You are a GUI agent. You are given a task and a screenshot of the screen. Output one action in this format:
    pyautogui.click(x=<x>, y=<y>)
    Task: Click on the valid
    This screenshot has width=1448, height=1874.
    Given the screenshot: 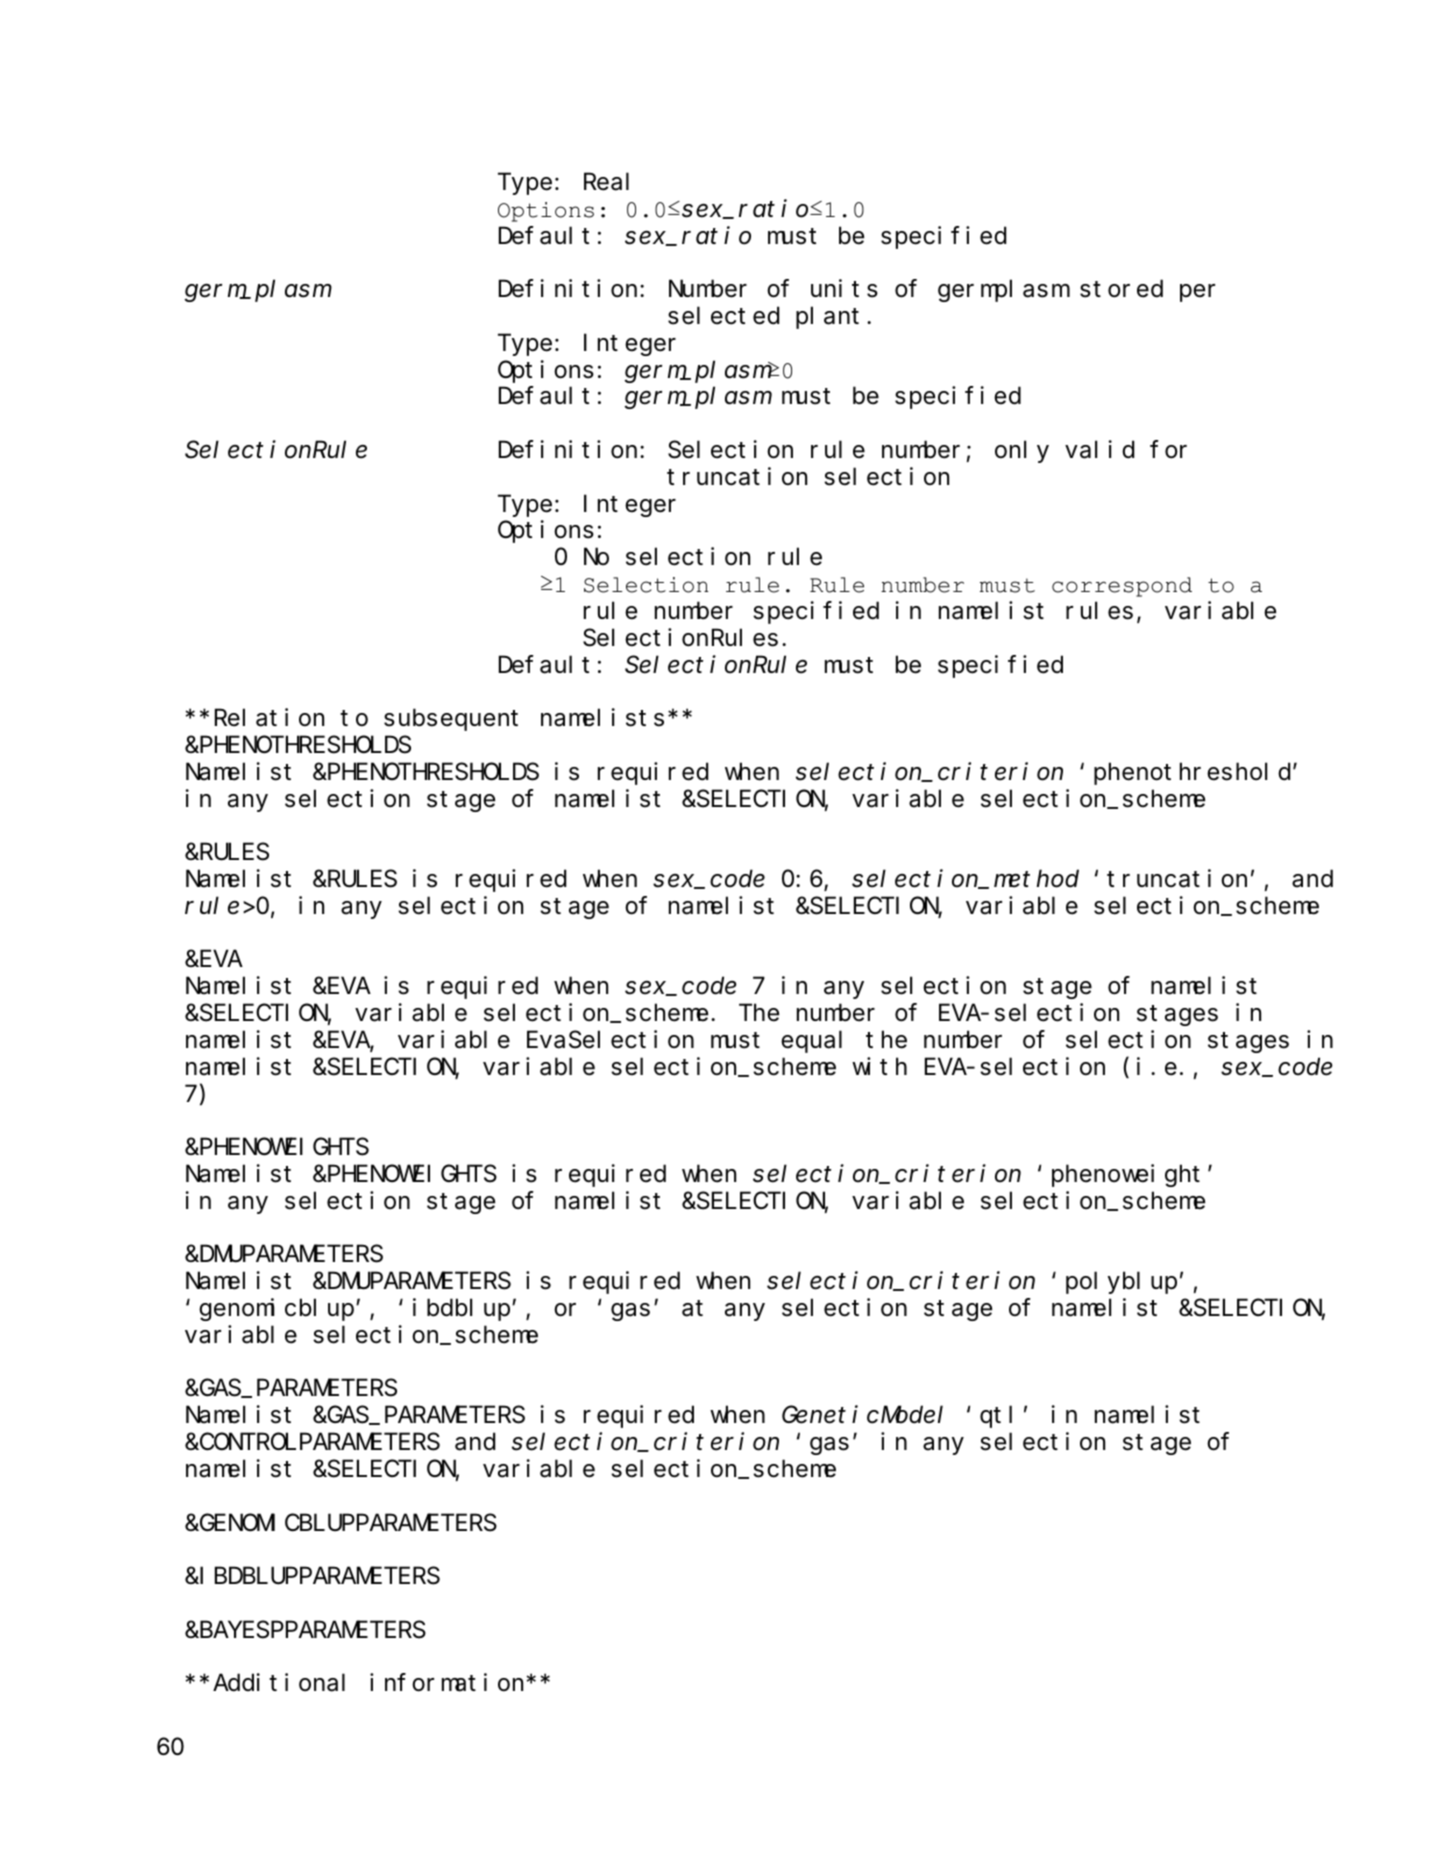 What is the action you would take?
    pyautogui.click(x=1099, y=450)
